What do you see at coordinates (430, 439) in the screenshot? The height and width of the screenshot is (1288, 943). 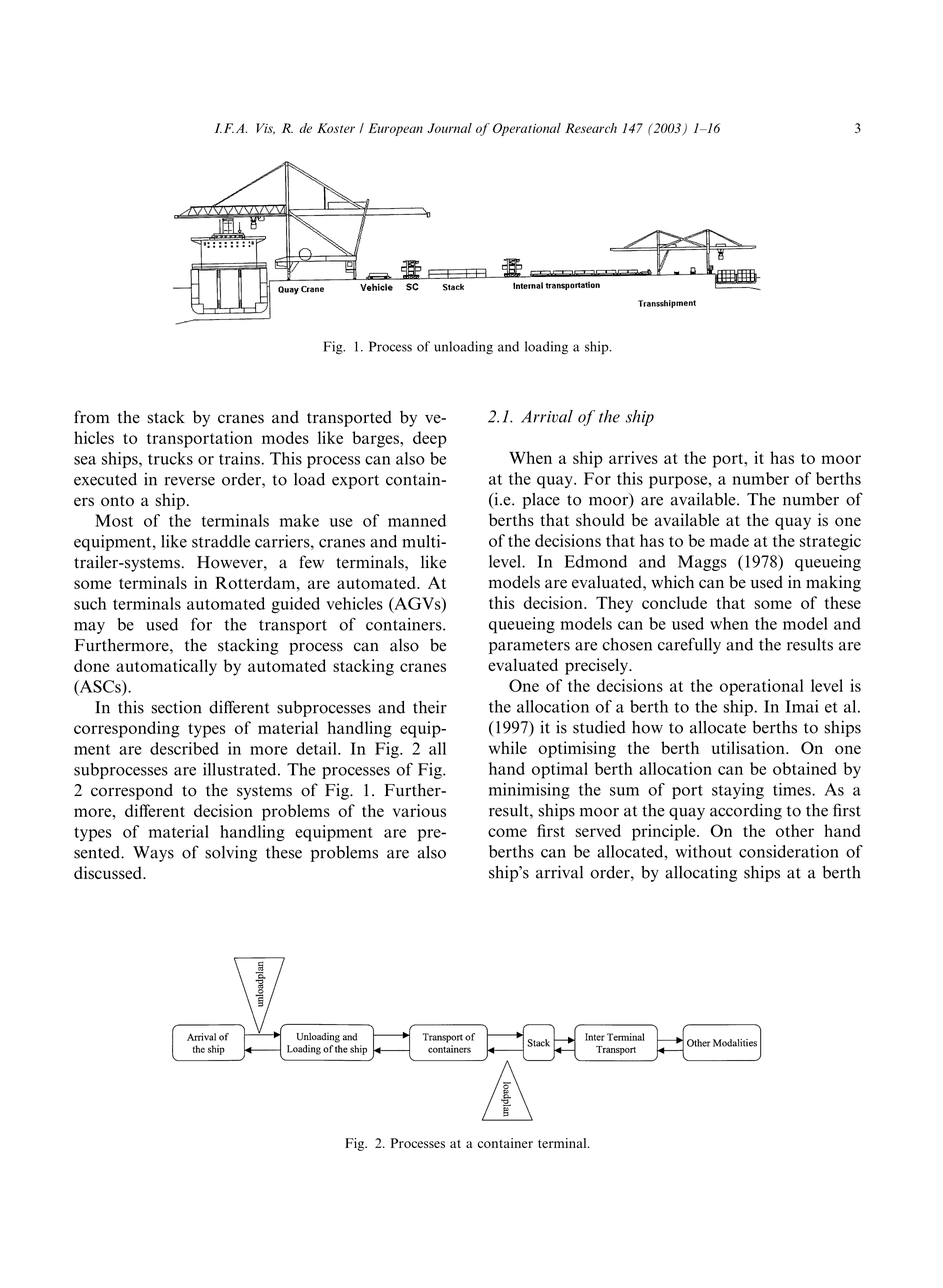 I see `deep` at bounding box center [430, 439].
